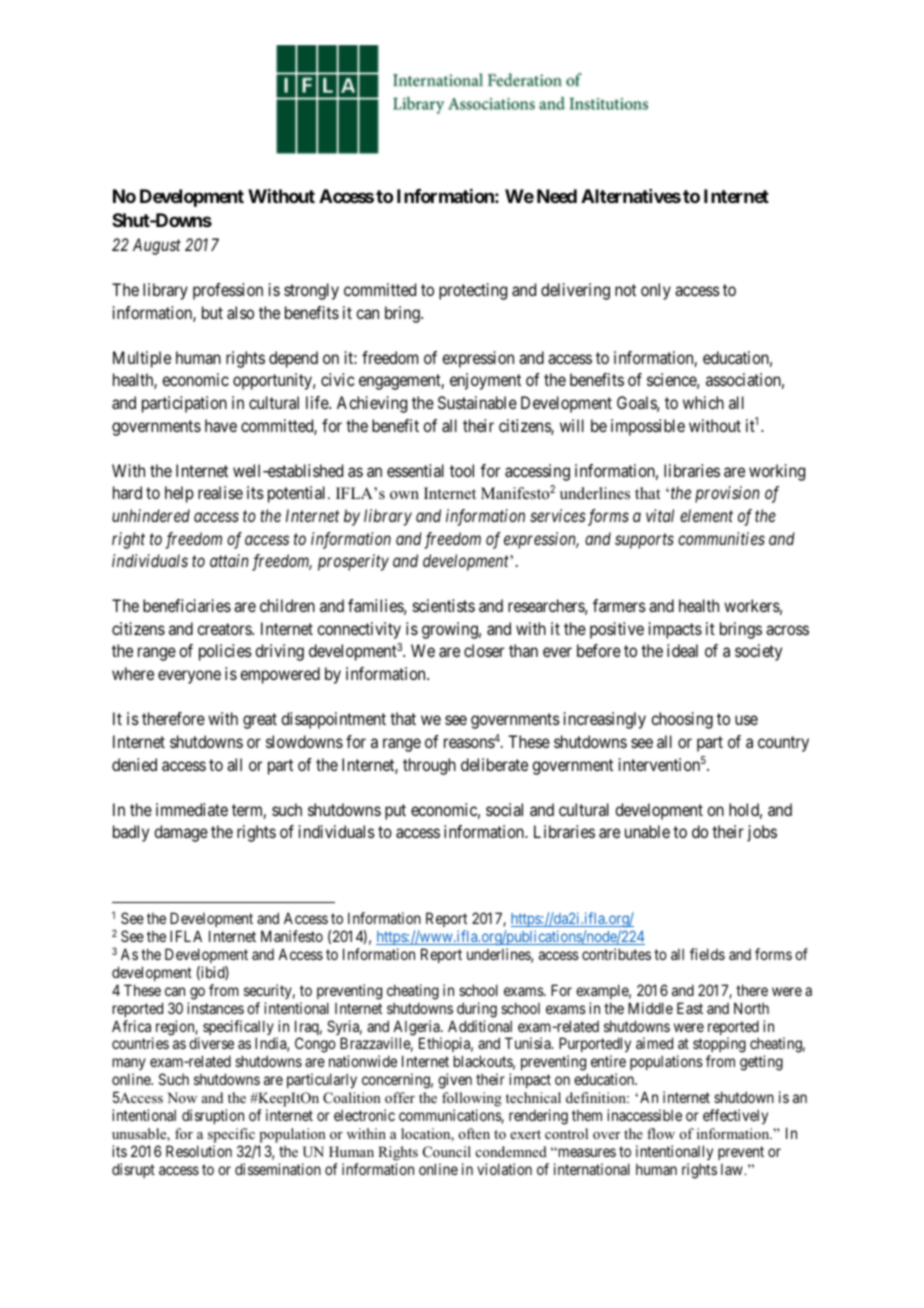  Describe the element at coordinates (721, 538) in the page. I see `communities` at that location.
